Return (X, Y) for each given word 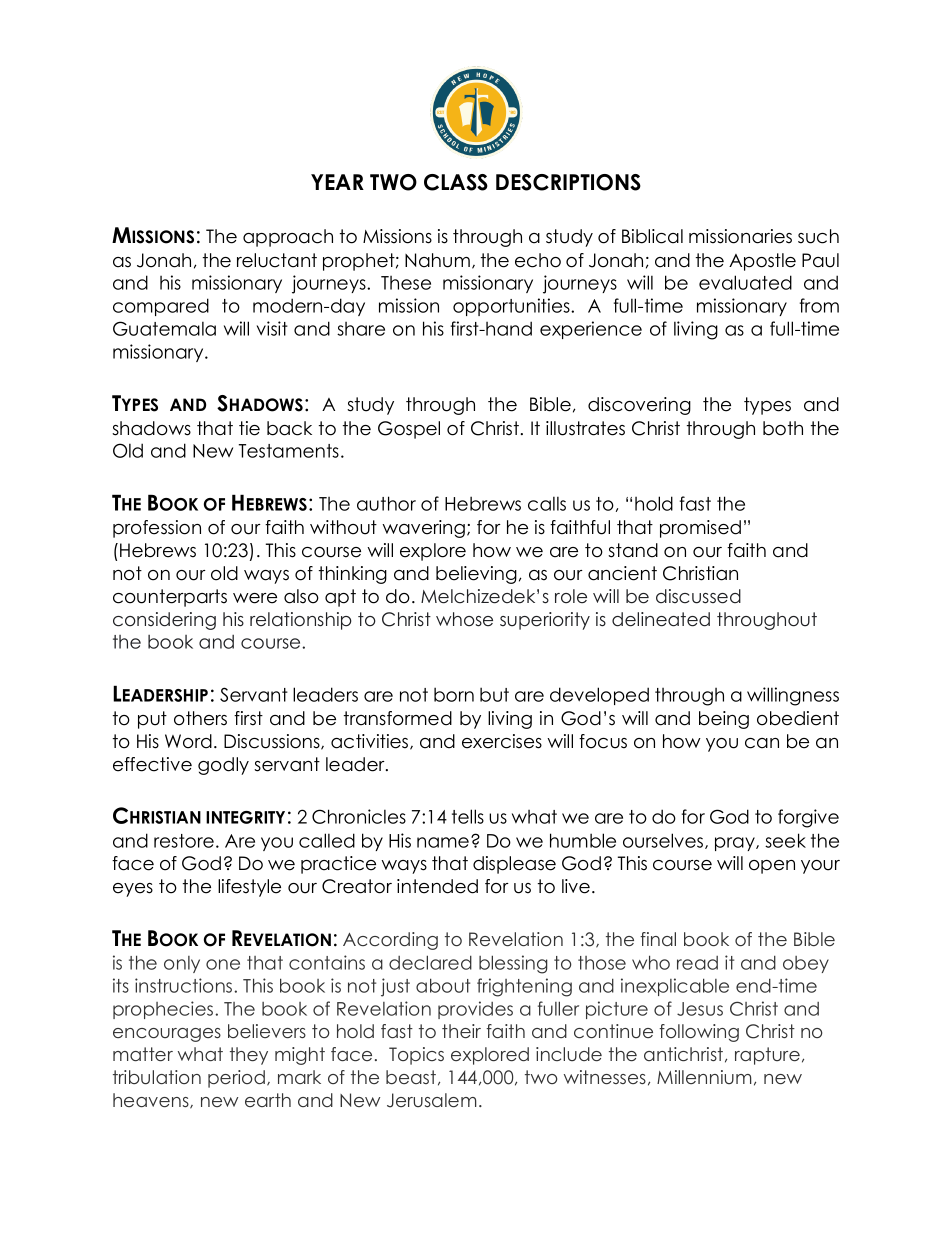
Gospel (409, 430)
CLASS (456, 182)
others (200, 718)
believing (476, 575)
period (236, 1079)
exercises (502, 741)
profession (157, 529)
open (772, 867)
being (724, 720)
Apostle (762, 262)
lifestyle (249, 888)
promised (700, 529)
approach (288, 238)
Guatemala (164, 328)
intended (437, 886)
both (783, 428)
